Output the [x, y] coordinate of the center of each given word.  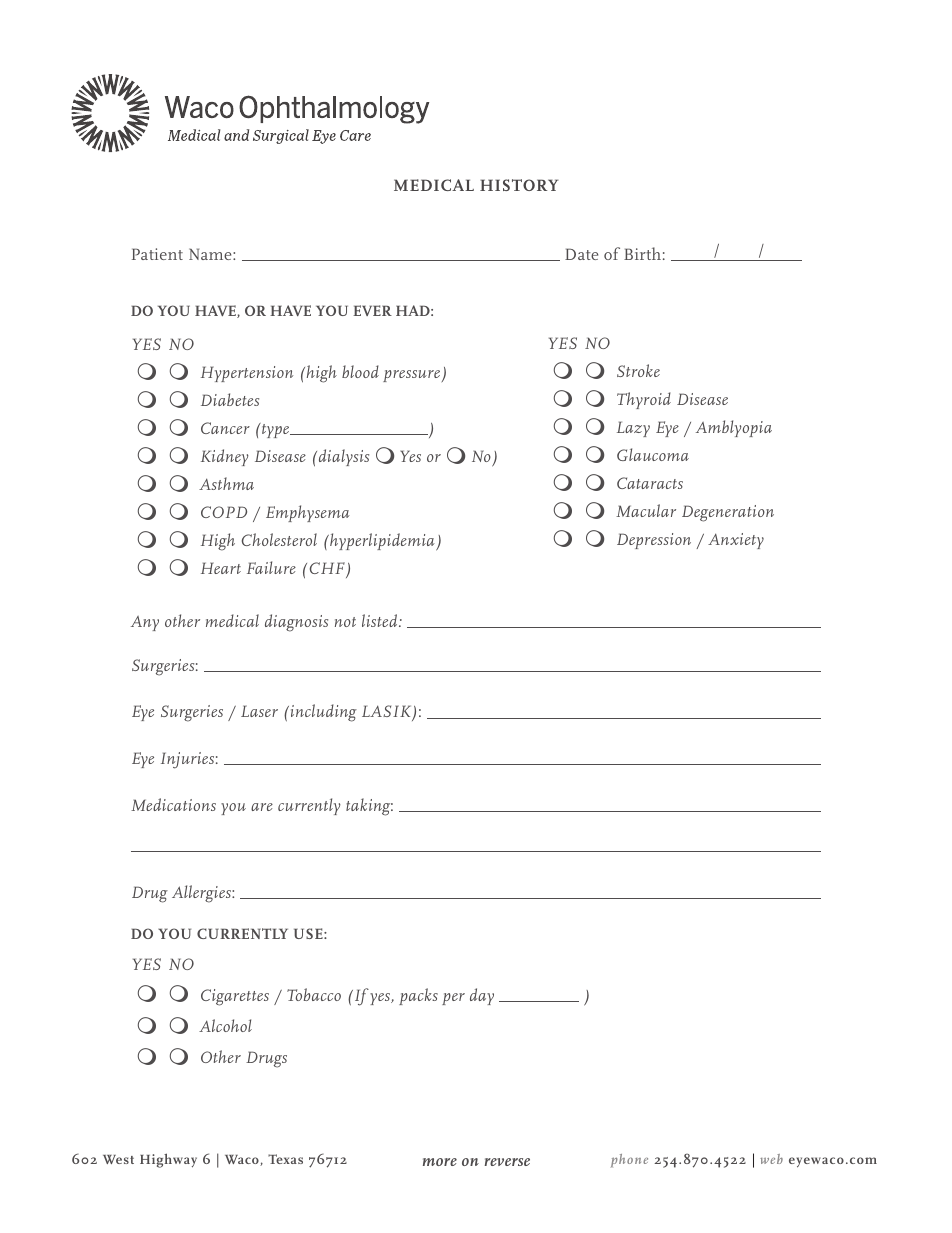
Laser [259, 711]
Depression [654, 541]
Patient [157, 254]
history [519, 185]
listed [381, 620]
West [118, 1159]
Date [581, 254]
